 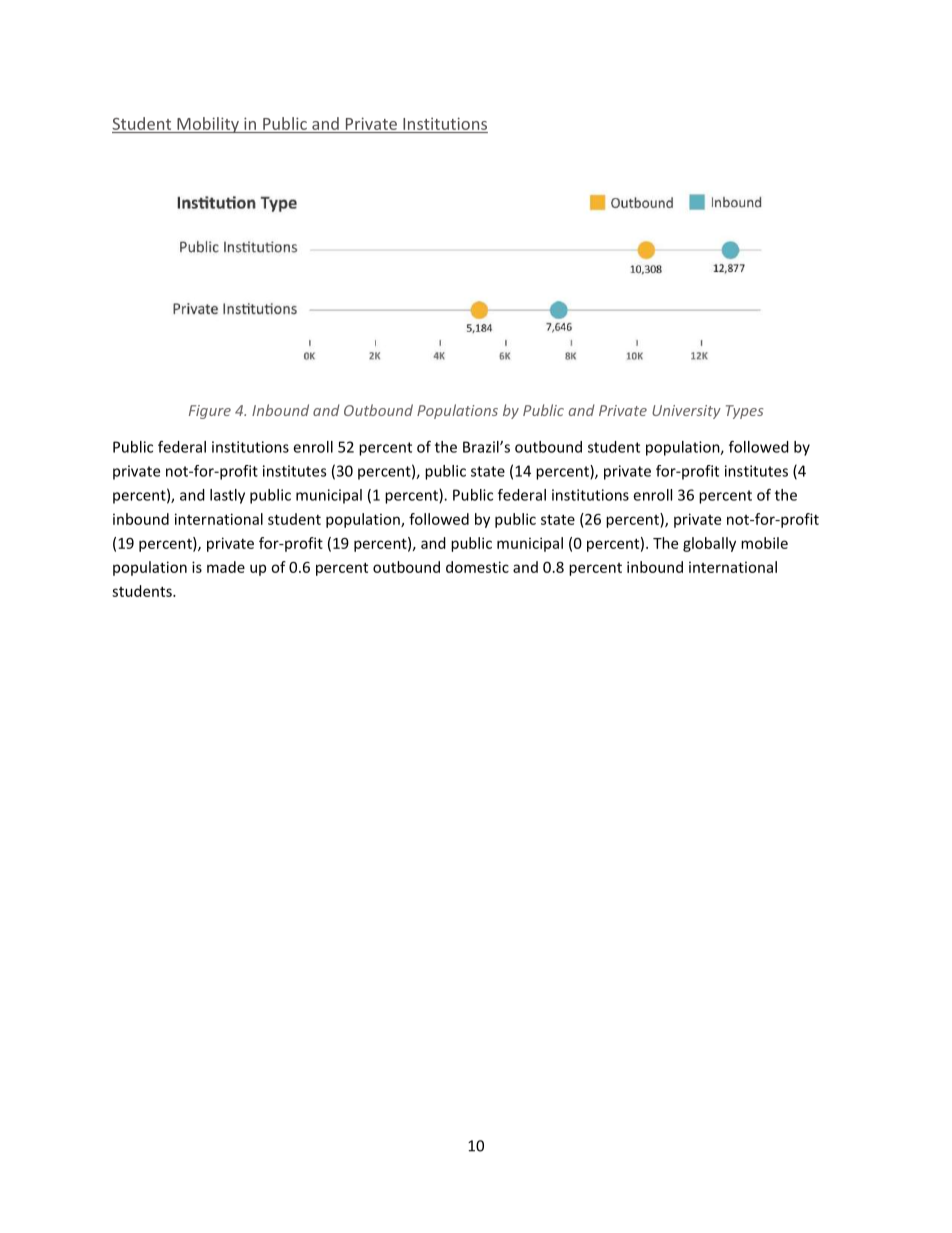 What do you see at coordinates (764, 543) in the screenshot?
I see `mobile` at bounding box center [764, 543].
